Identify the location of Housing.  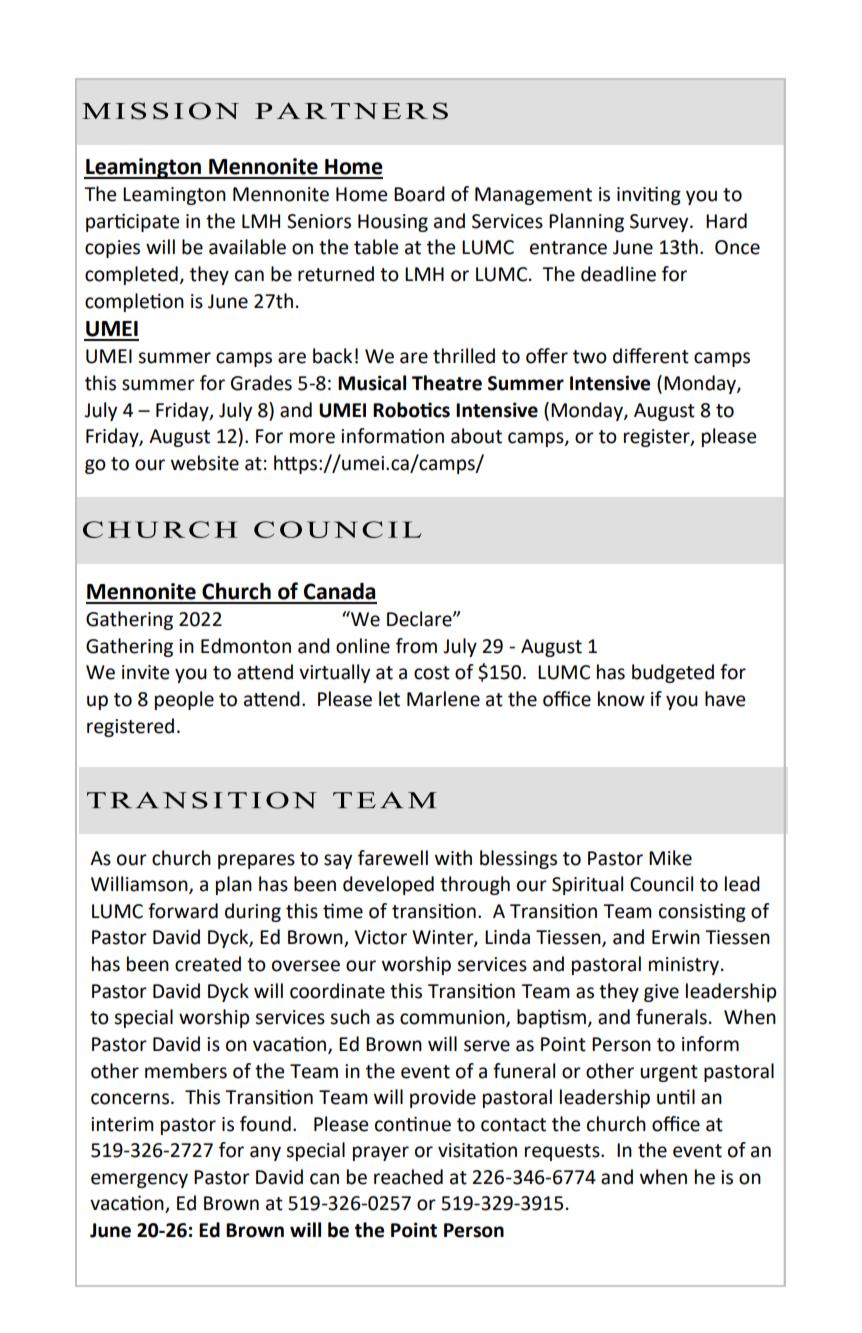
(393, 223).
